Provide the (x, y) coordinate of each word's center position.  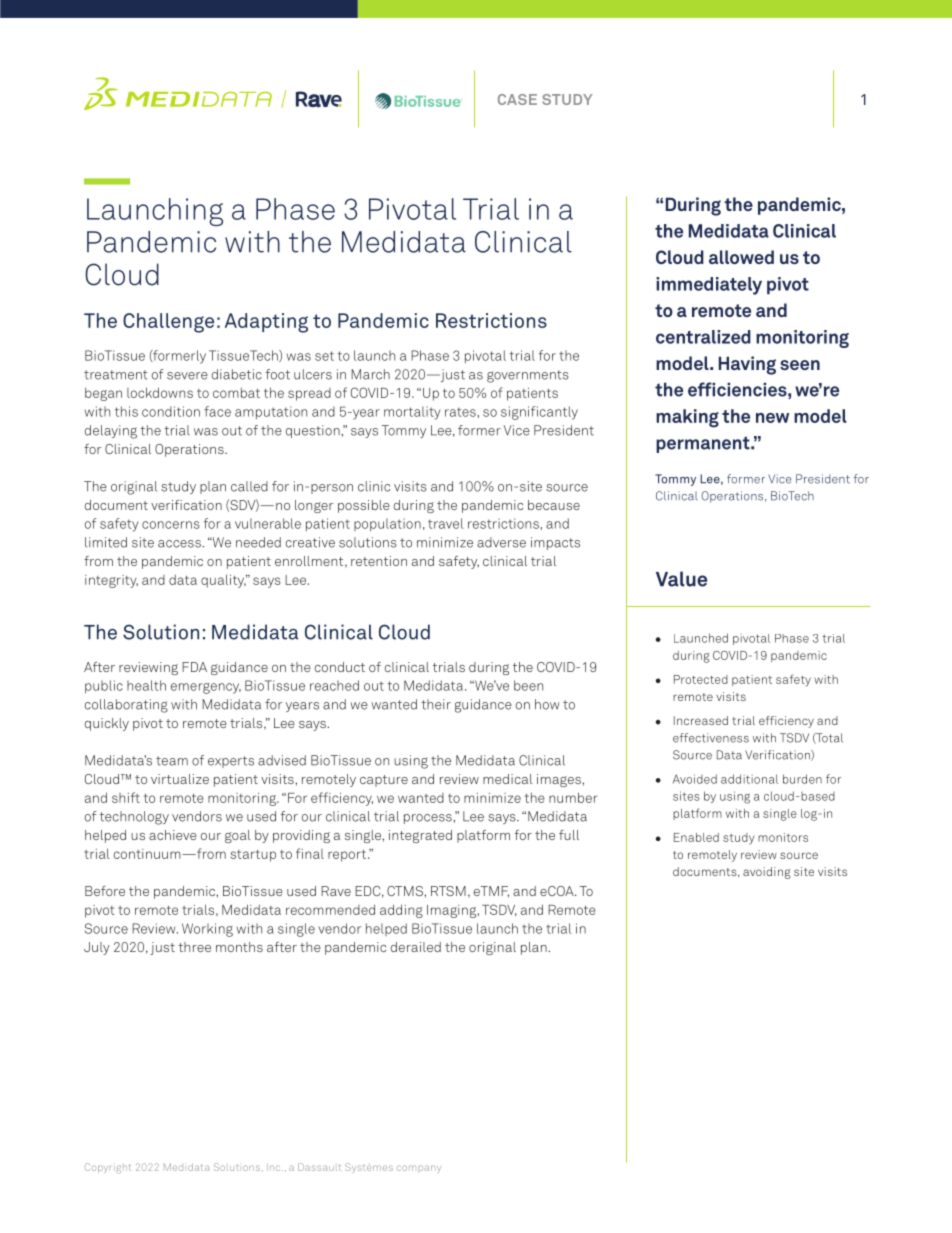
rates (460, 412)
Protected (701, 679)
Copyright (108, 1168)
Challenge (168, 323)
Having (747, 365)
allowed (741, 257)
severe (187, 376)
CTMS (406, 891)
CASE (517, 99)
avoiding (766, 873)
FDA (194, 667)
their (436, 704)
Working (207, 930)
